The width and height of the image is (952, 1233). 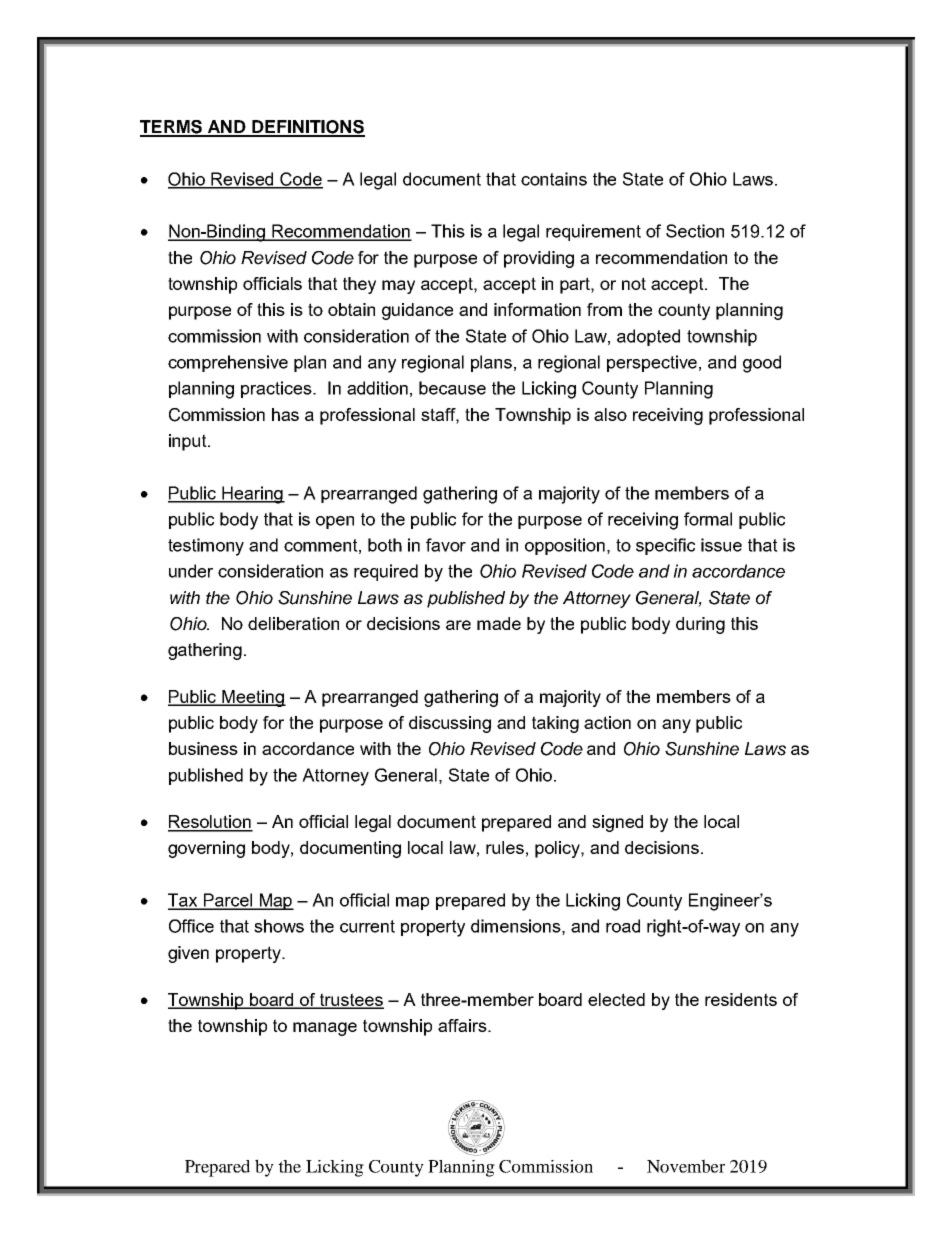 I want to click on affairs, so click(x=463, y=1025).
